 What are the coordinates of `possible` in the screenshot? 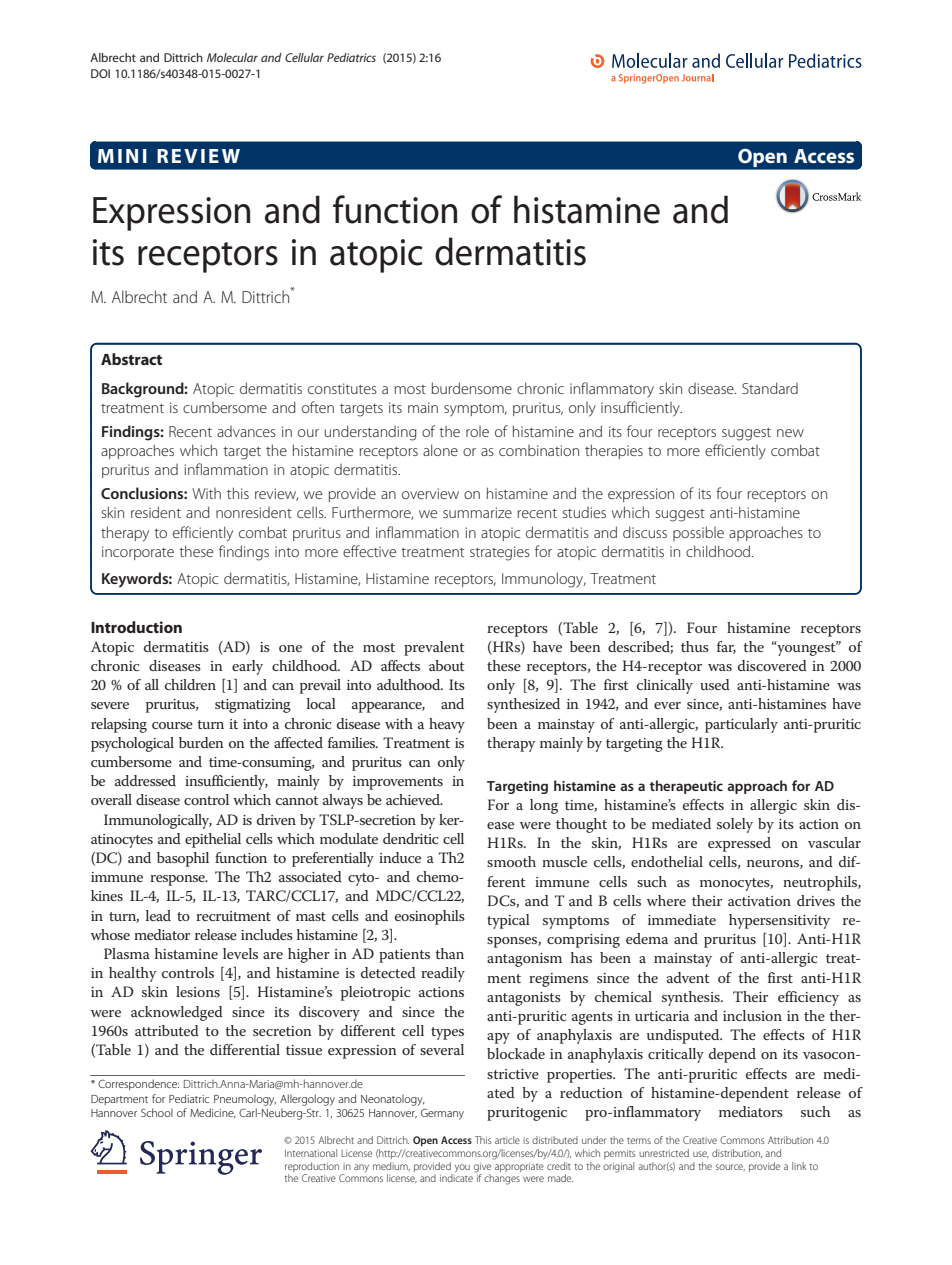 It's located at (698, 533).
